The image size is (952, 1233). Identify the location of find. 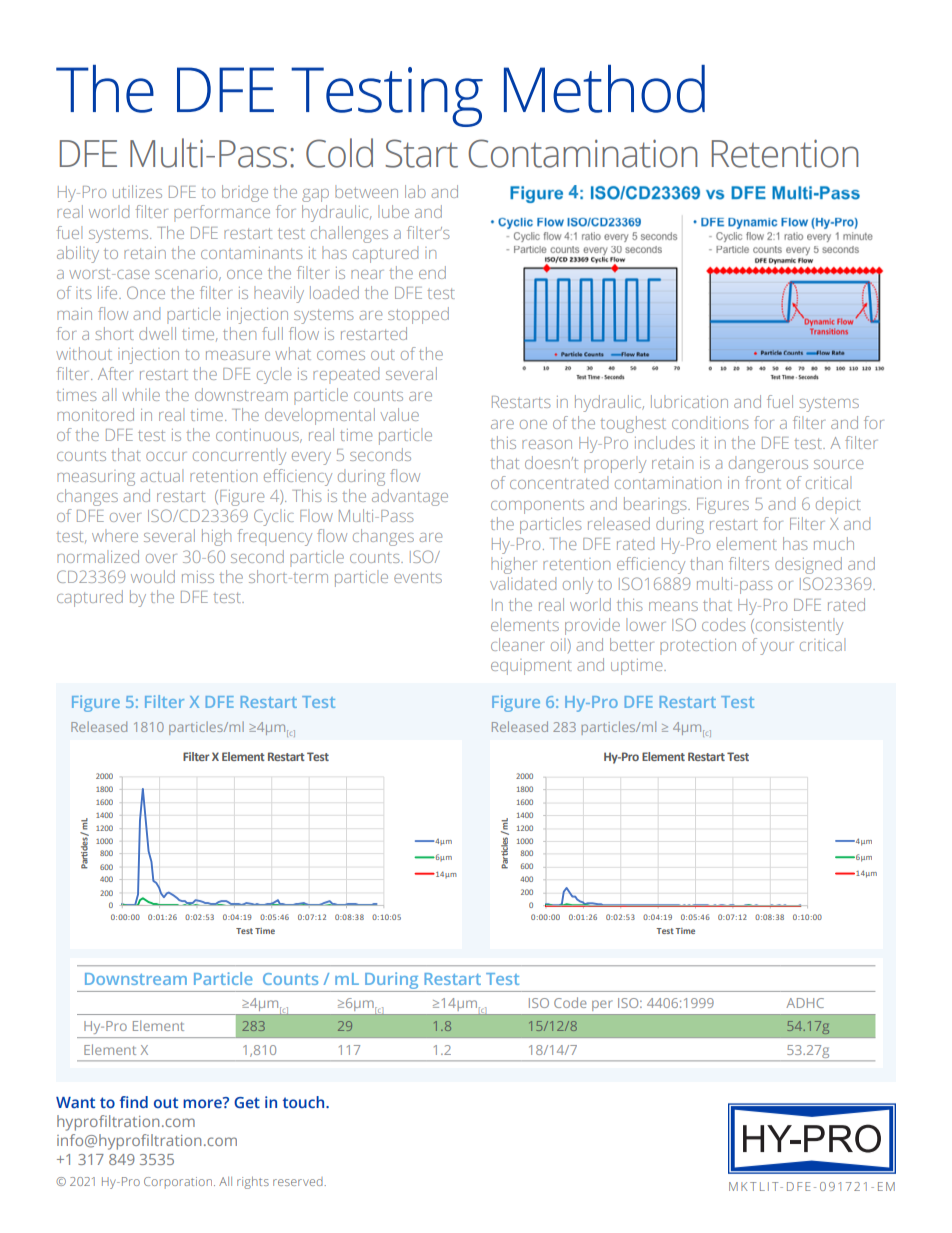
(133, 1102).
